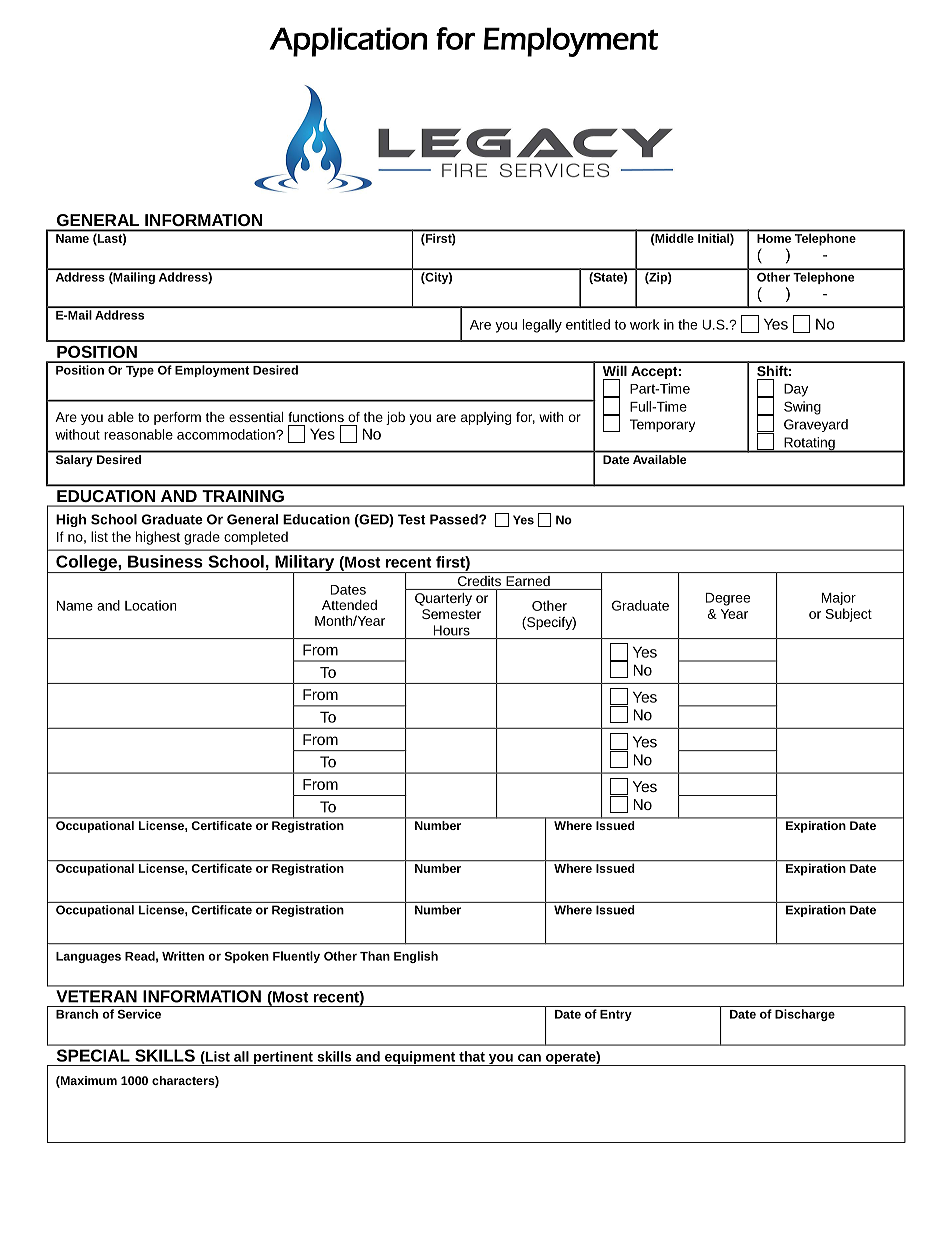 The width and height of the image is (952, 1233). I want to click on Day, so click(796, 390).
